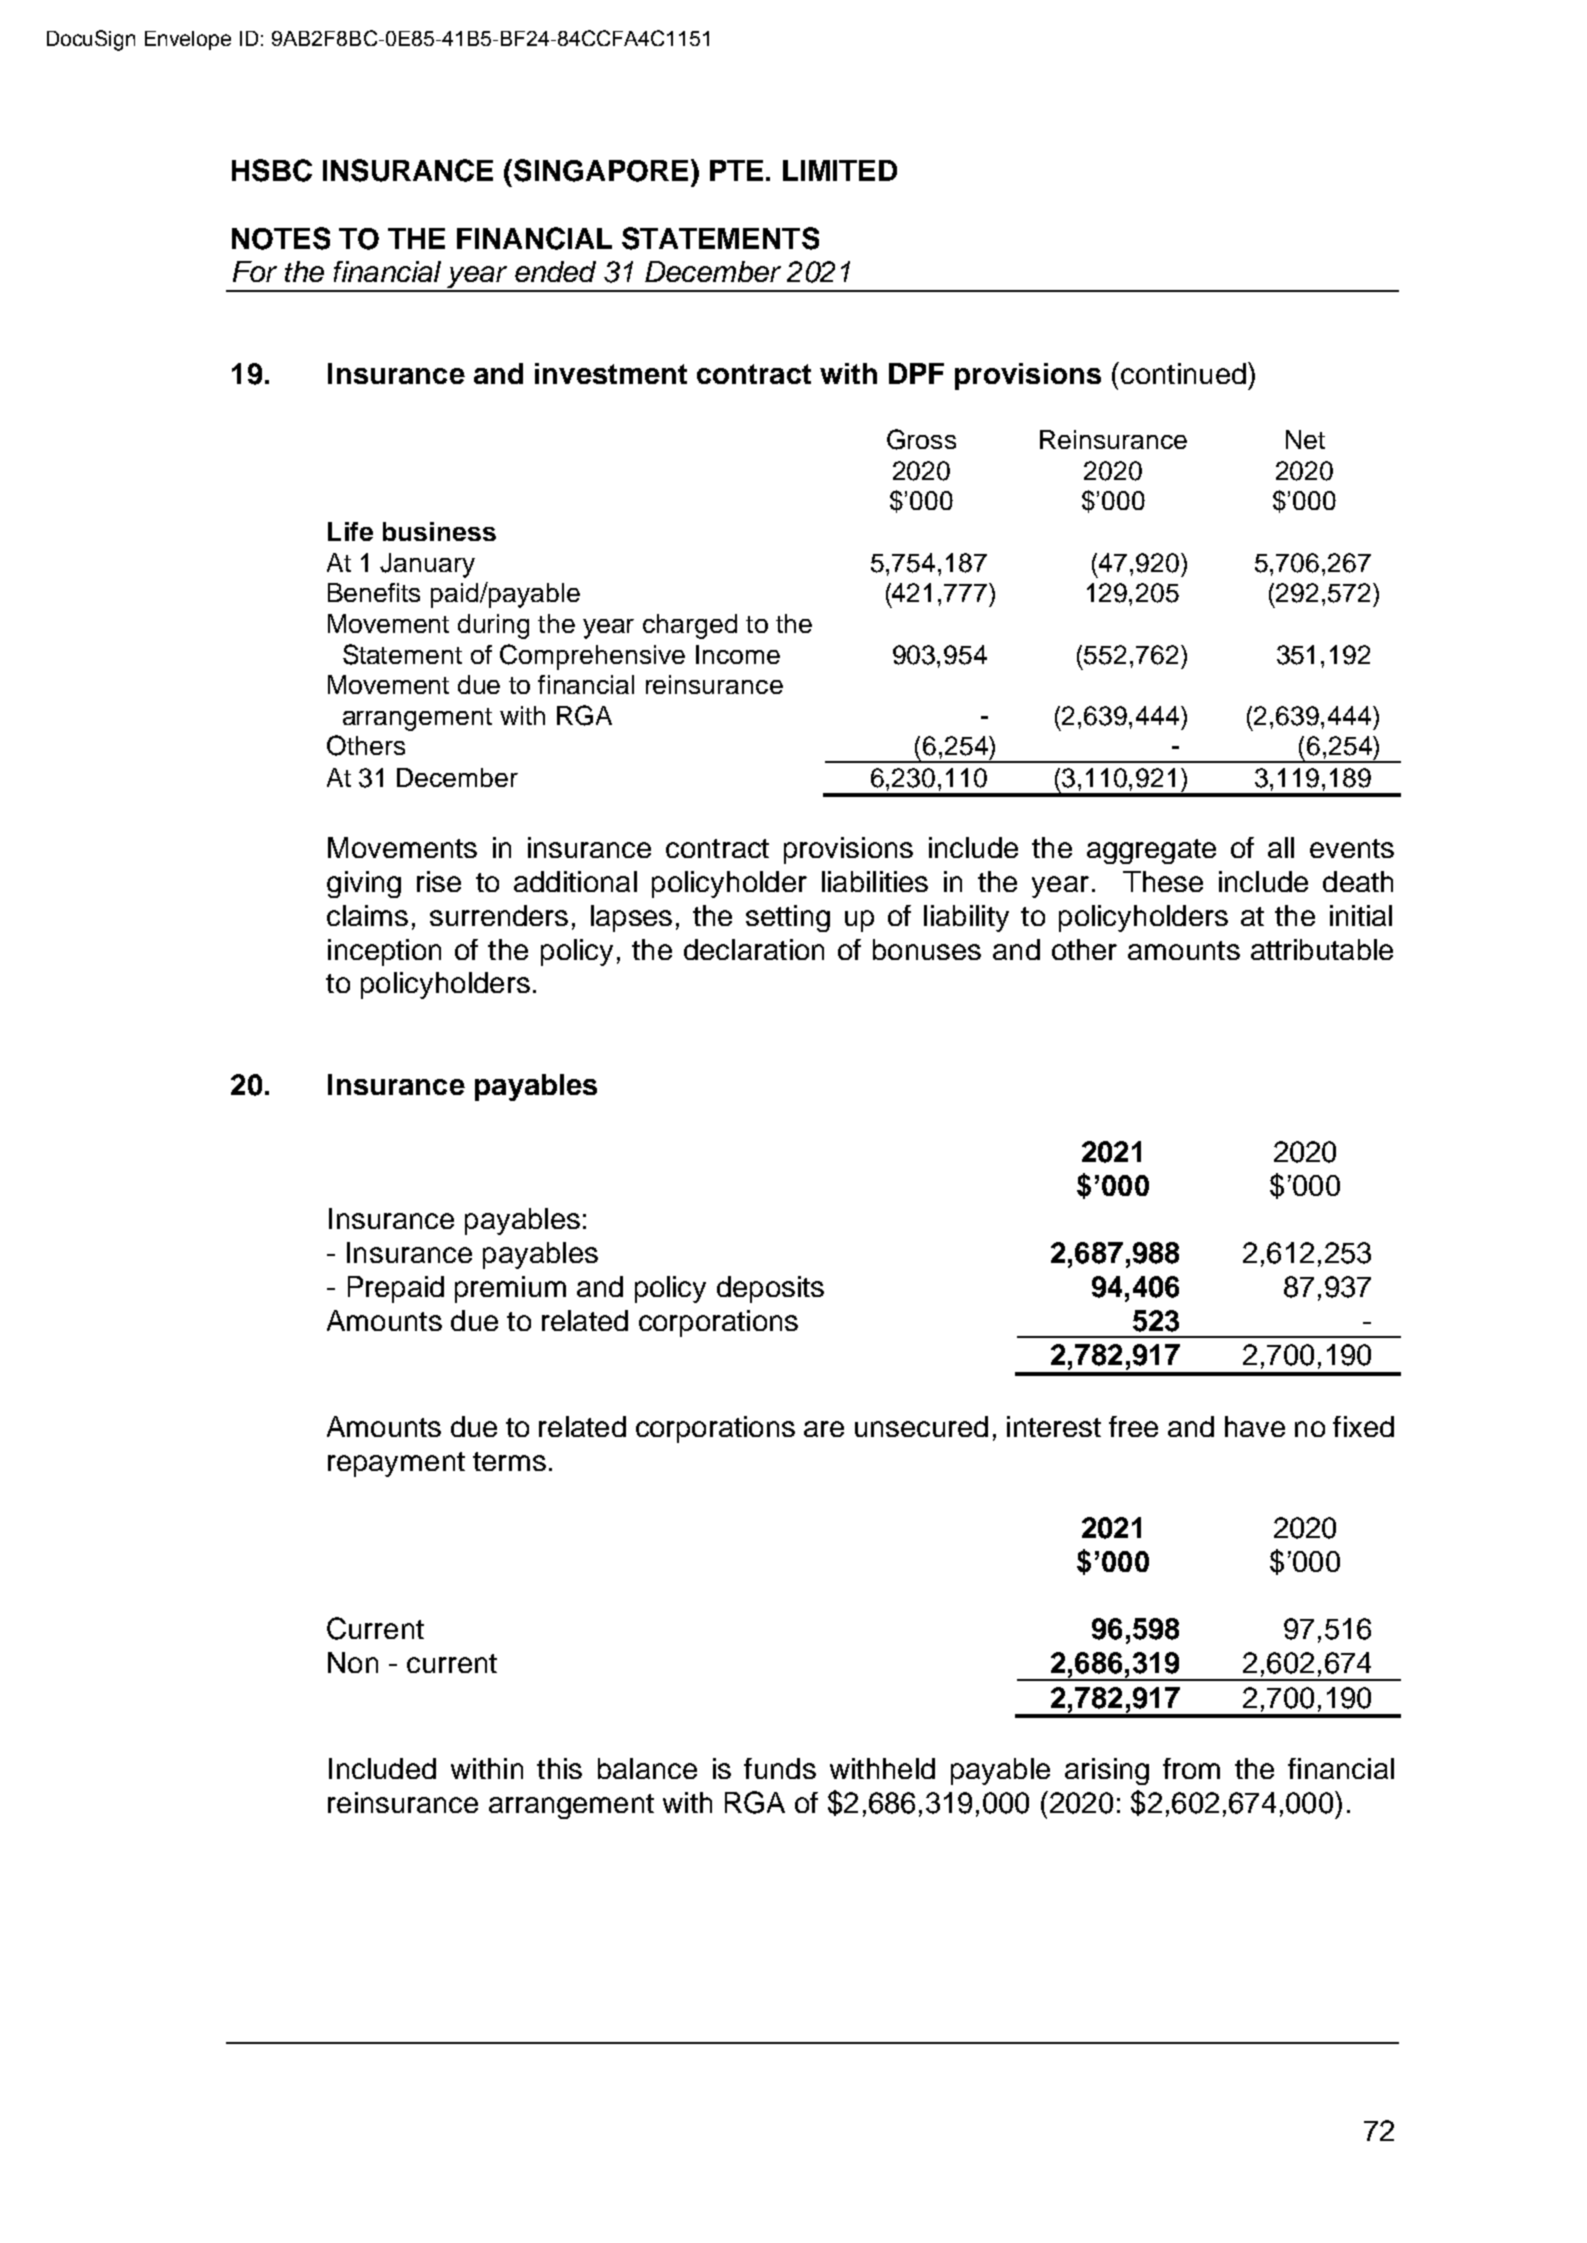 The image size is (1587, 2243). What do you see at coordinates (281, 238) in the page?
I see `NOTES` at bounding box center [281, 238].
